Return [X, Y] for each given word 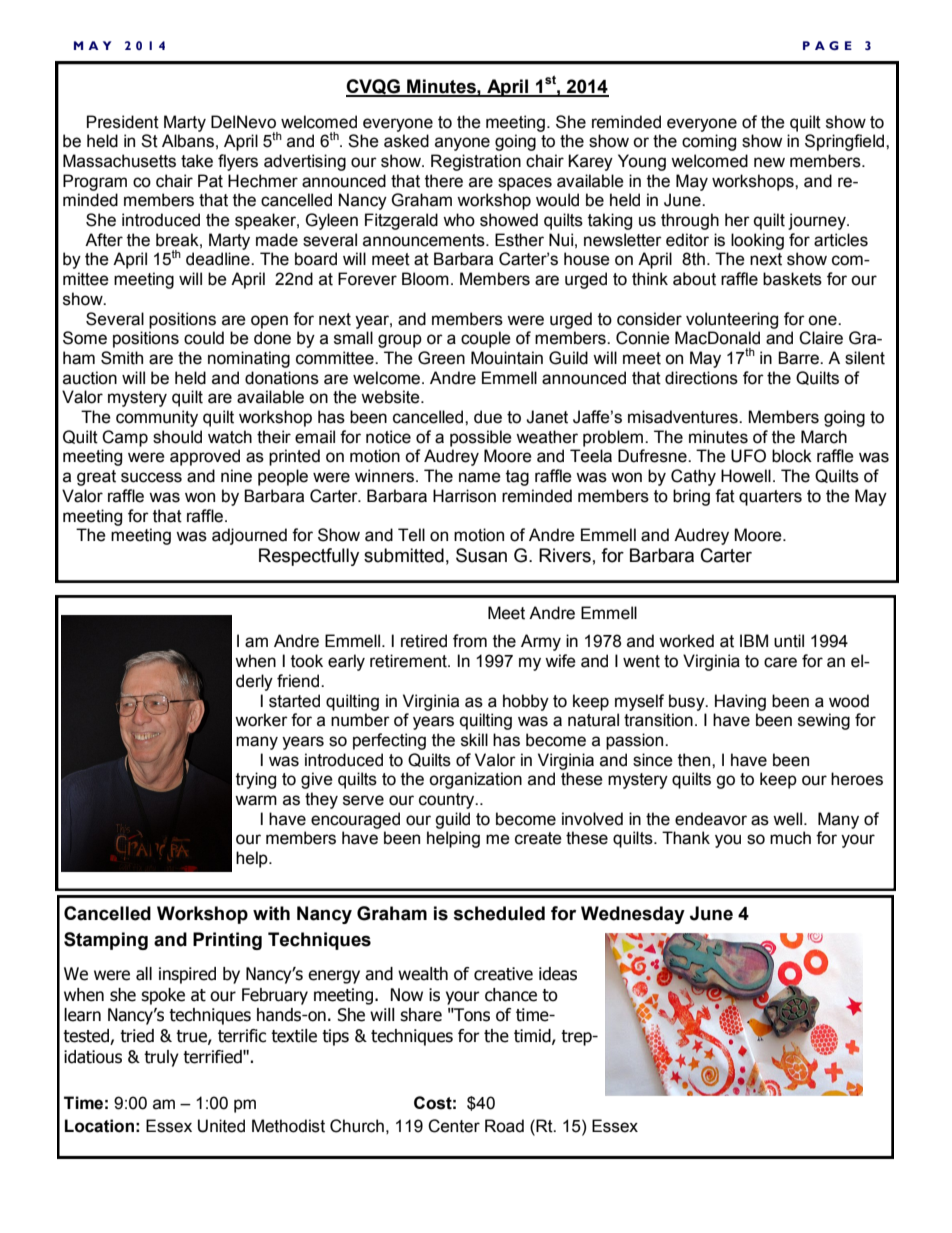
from [470, 641]
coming [709, 142]
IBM [754, 640]
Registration [476, 162]
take [197, 161]
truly [161, 1058]
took [307, 661]
